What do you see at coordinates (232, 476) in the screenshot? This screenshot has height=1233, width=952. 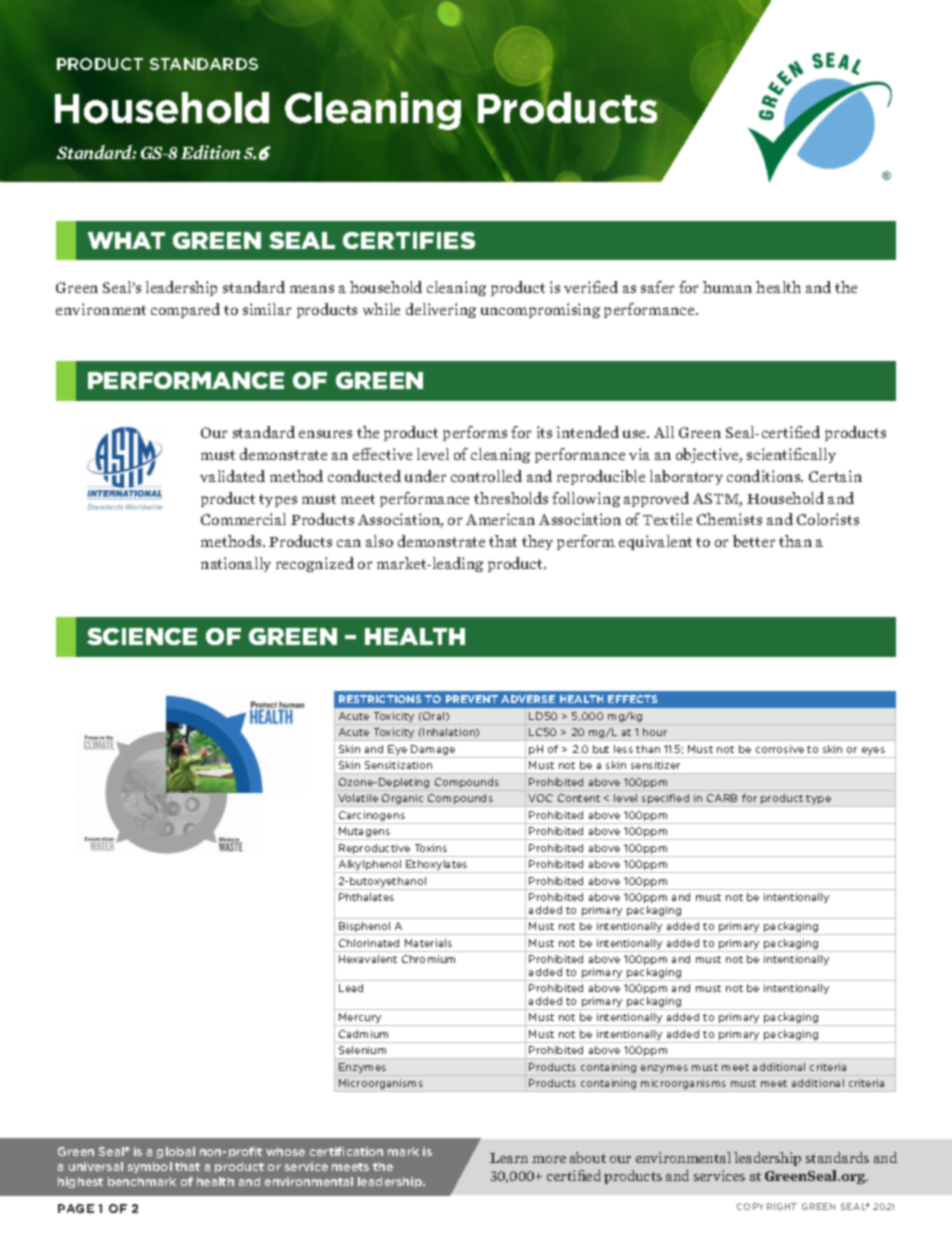 I see `validated` at bounding box center [232, 476].
